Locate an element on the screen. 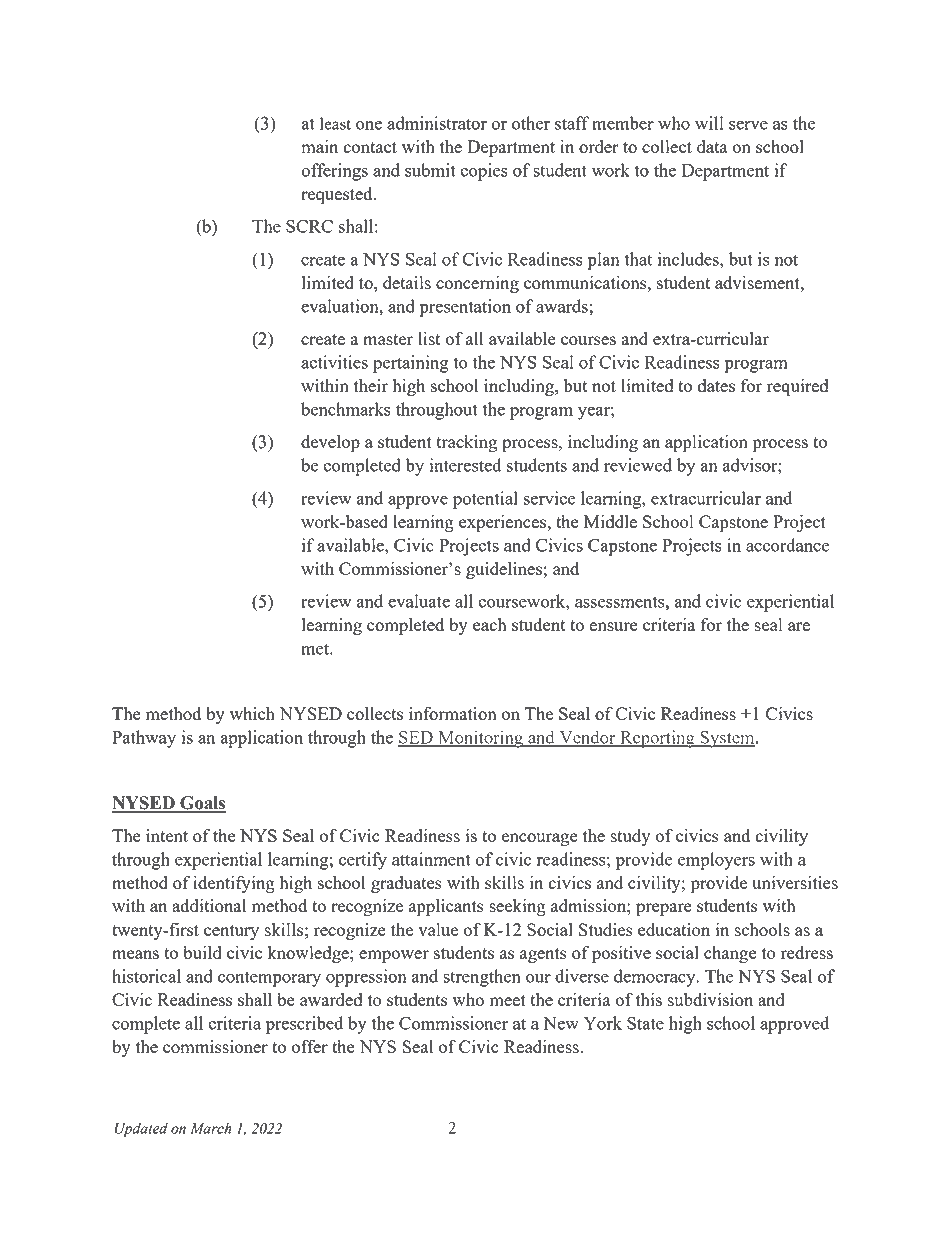  identifying is located at coordinates (234, 884).
